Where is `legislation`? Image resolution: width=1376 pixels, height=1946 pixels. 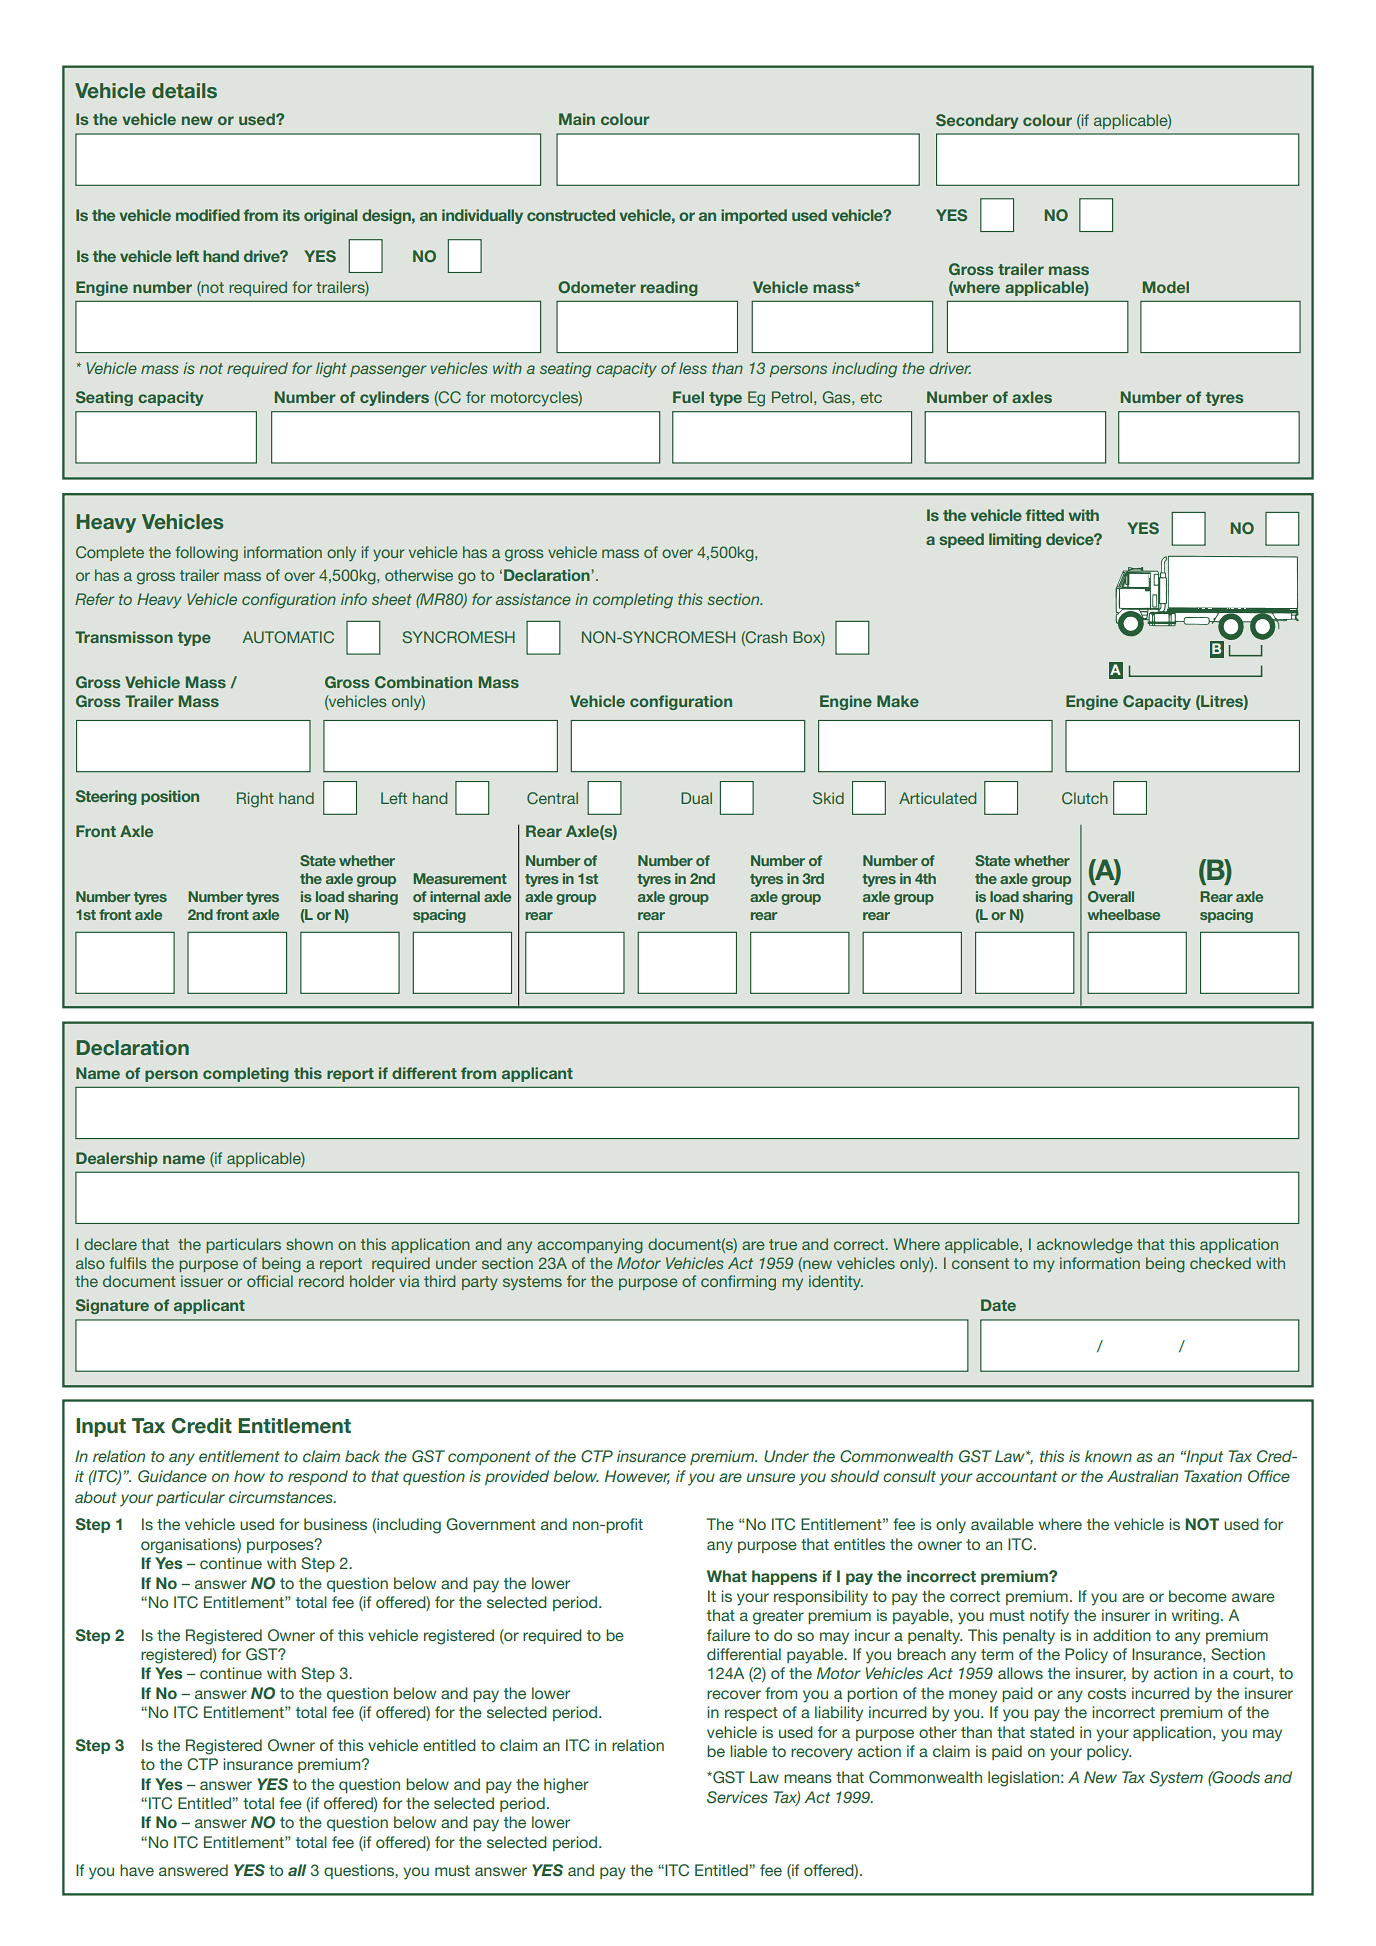
legislation is located at coordinates (1023, 1779).
